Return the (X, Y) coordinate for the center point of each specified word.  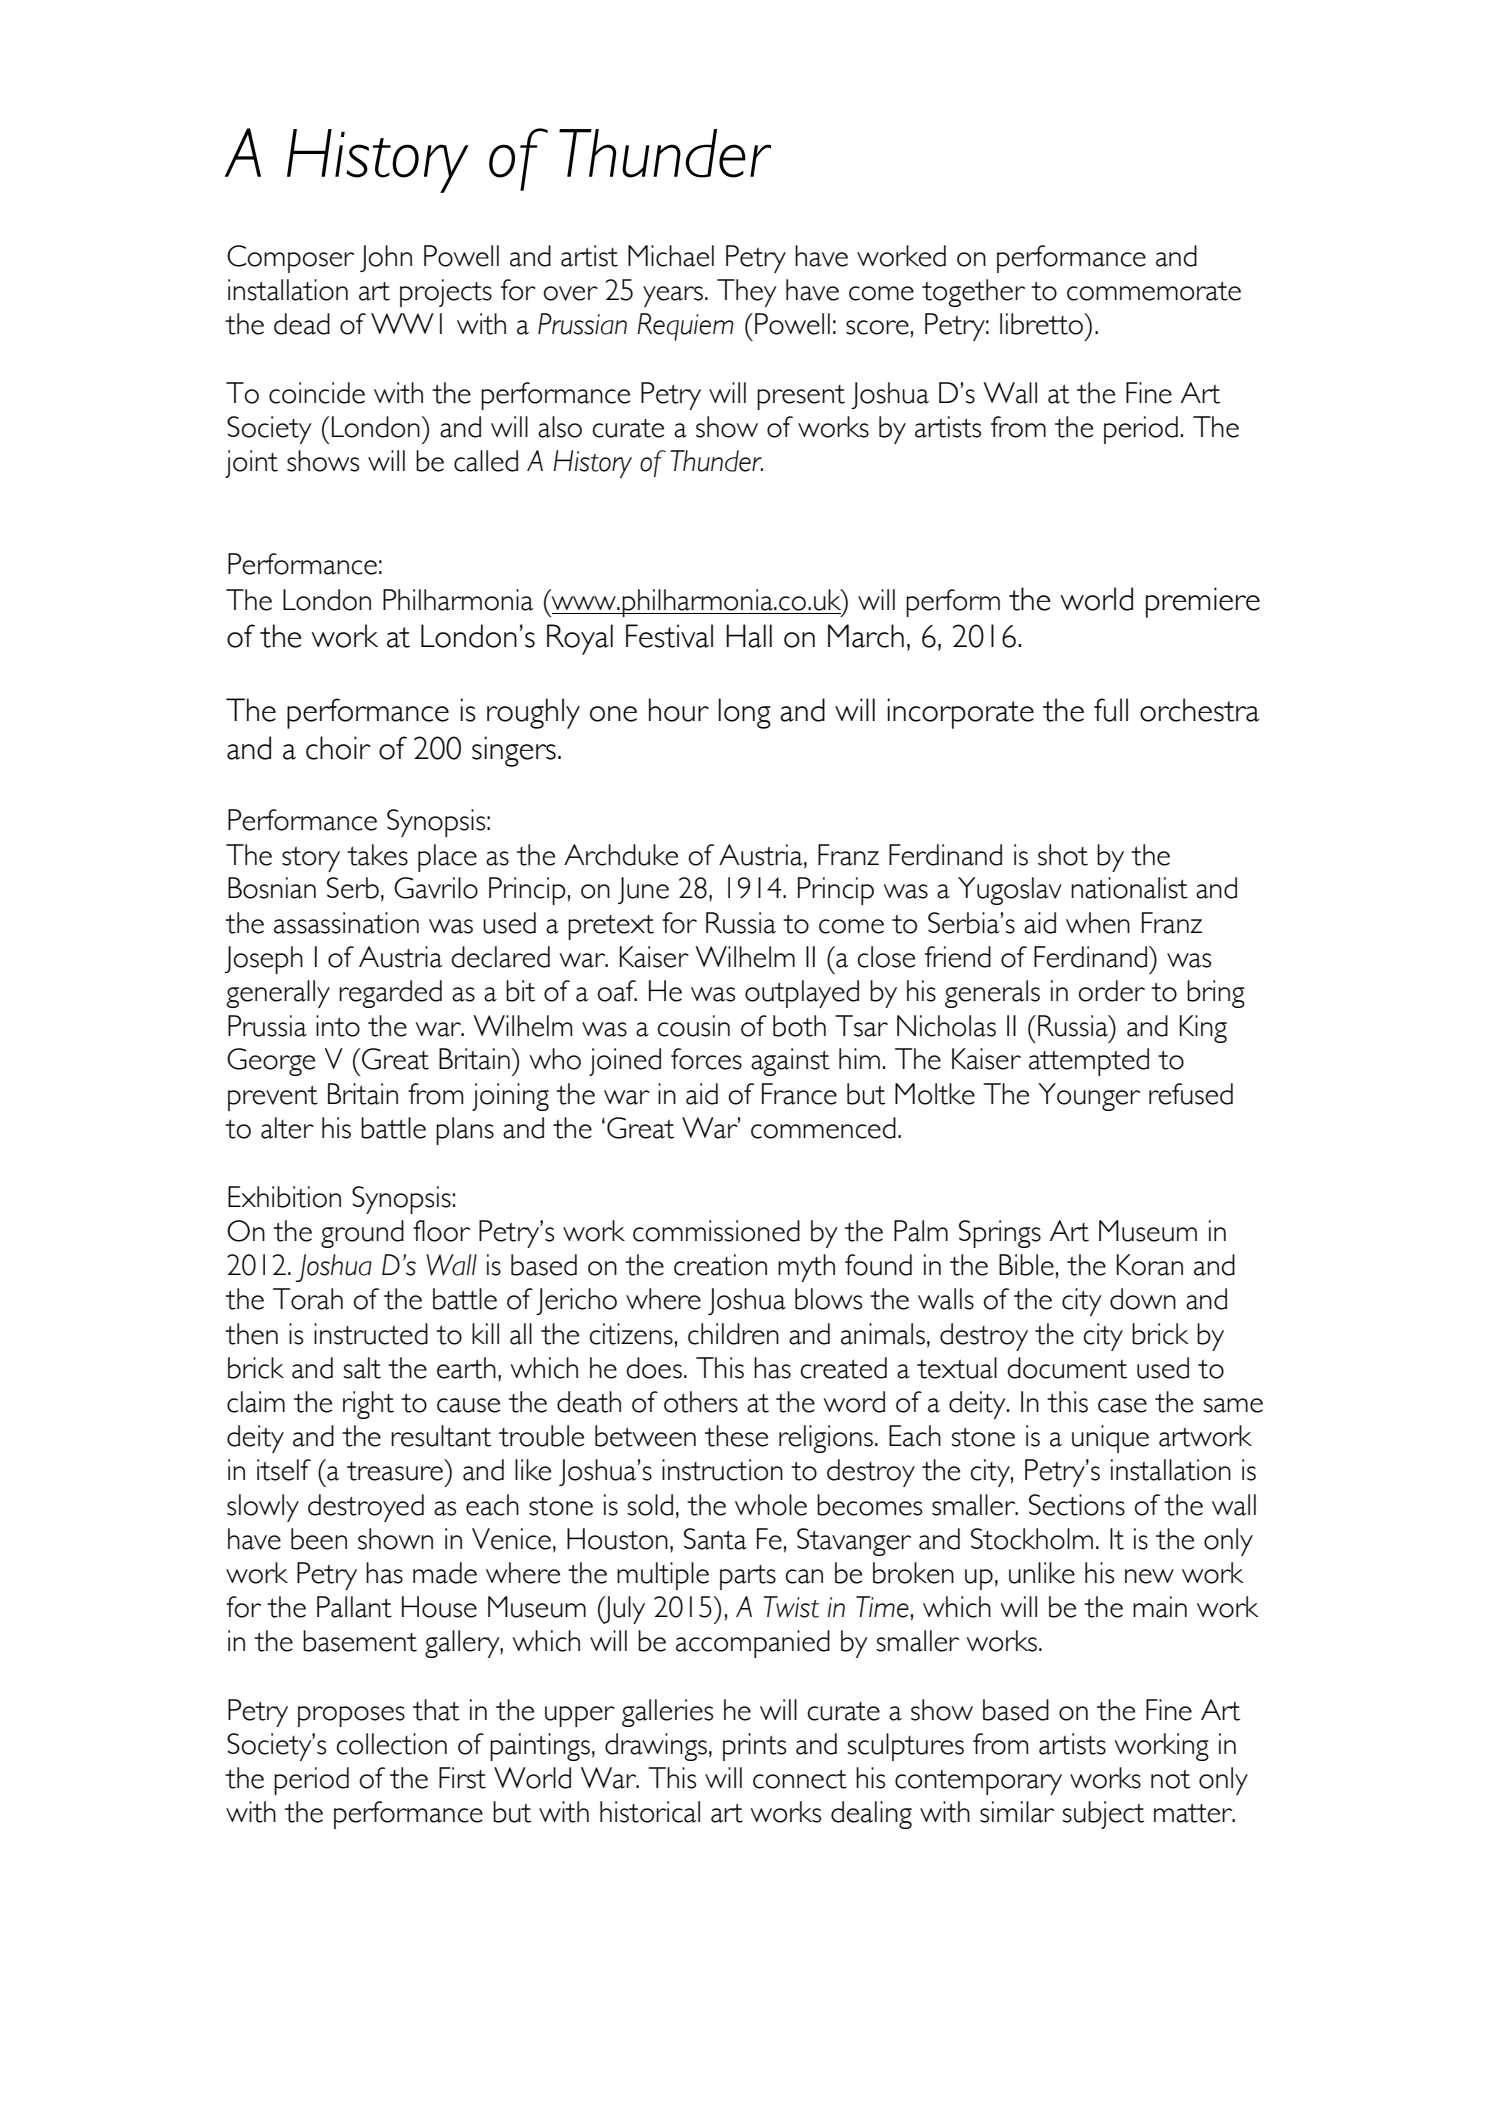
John (386, 258)
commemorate (1154, 291)
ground (362, 1234)
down (1143, 1299)
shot (1063, 855)
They (747, 293)
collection (392, 1744)
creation (720, 1265)
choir (338, 748)
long (744, 713)
